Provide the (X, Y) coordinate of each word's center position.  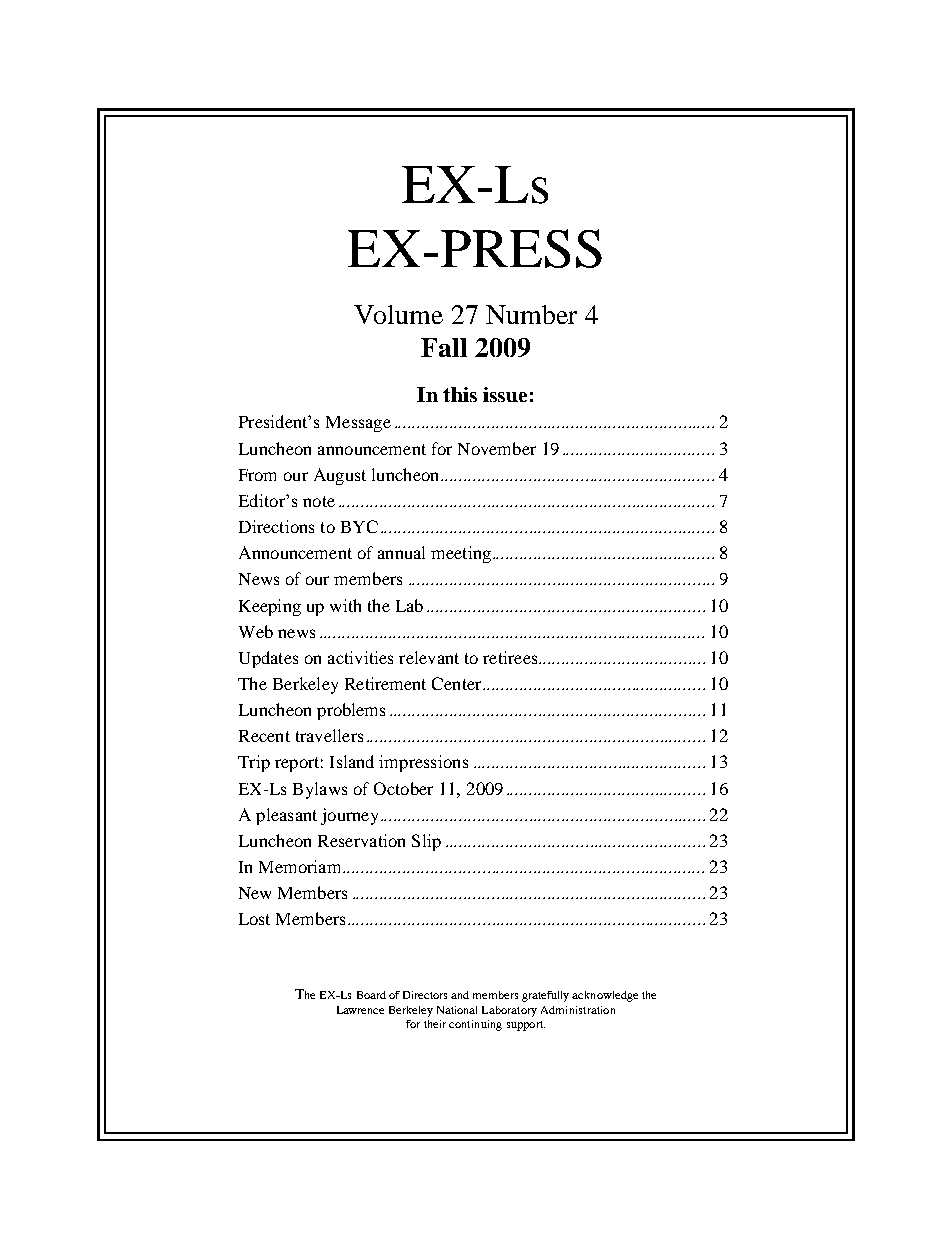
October (403, 788)
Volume (398, 314)
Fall (444, 347)
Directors (425, 995)
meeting (461, 554)
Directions (276, 526)
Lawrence (360, 1010)
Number (531, 314)
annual (401, 552)
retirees (511, 657)
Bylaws (320, 790)
